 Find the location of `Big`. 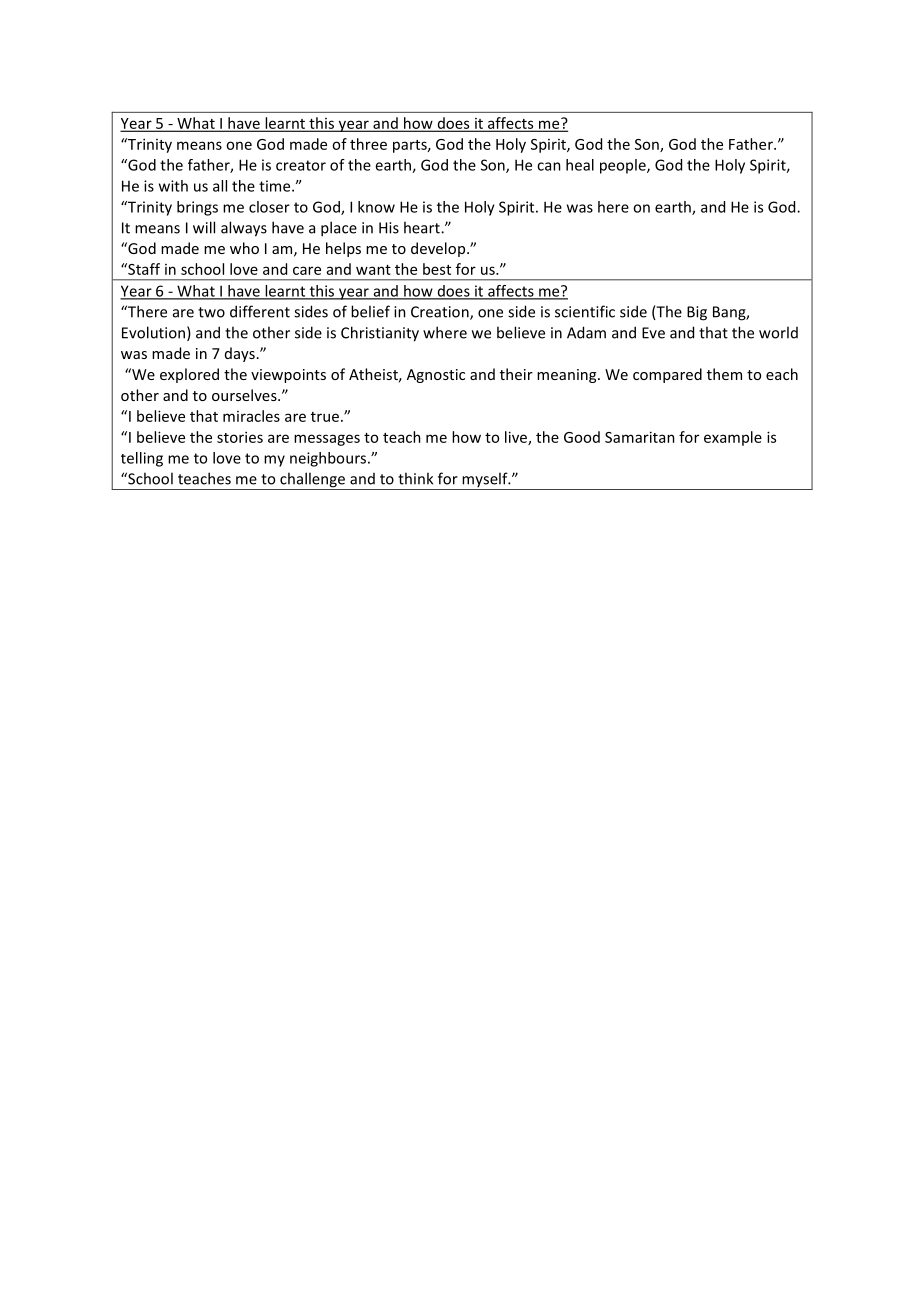

Big is located at coordinates (697, 313).
